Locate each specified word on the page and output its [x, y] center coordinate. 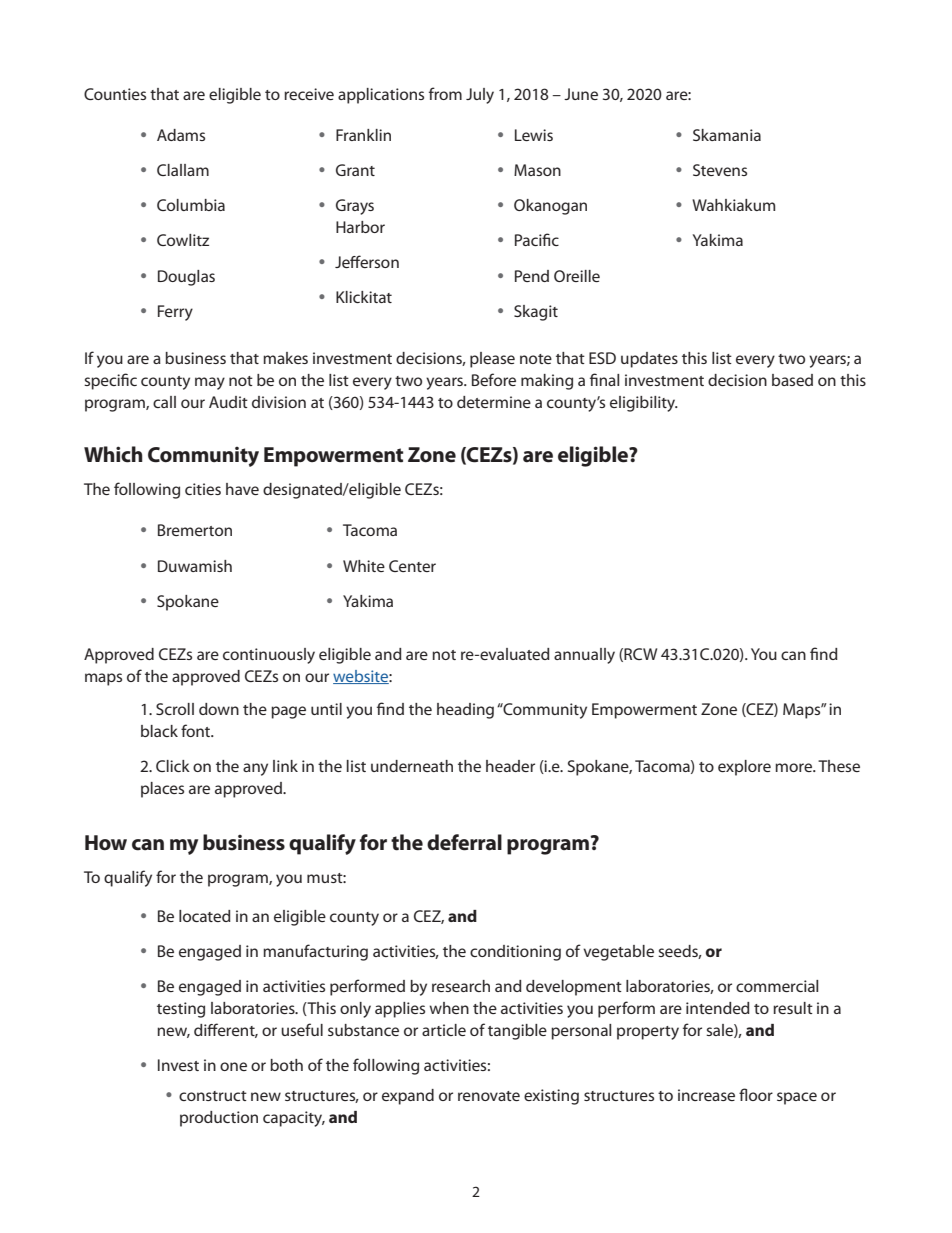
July [480, 96]
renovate [489, 1096]
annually [584, 656]
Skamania [727, 135]
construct [213, 1096]
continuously [269, 656]
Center [412, 566]
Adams [181, 135]
